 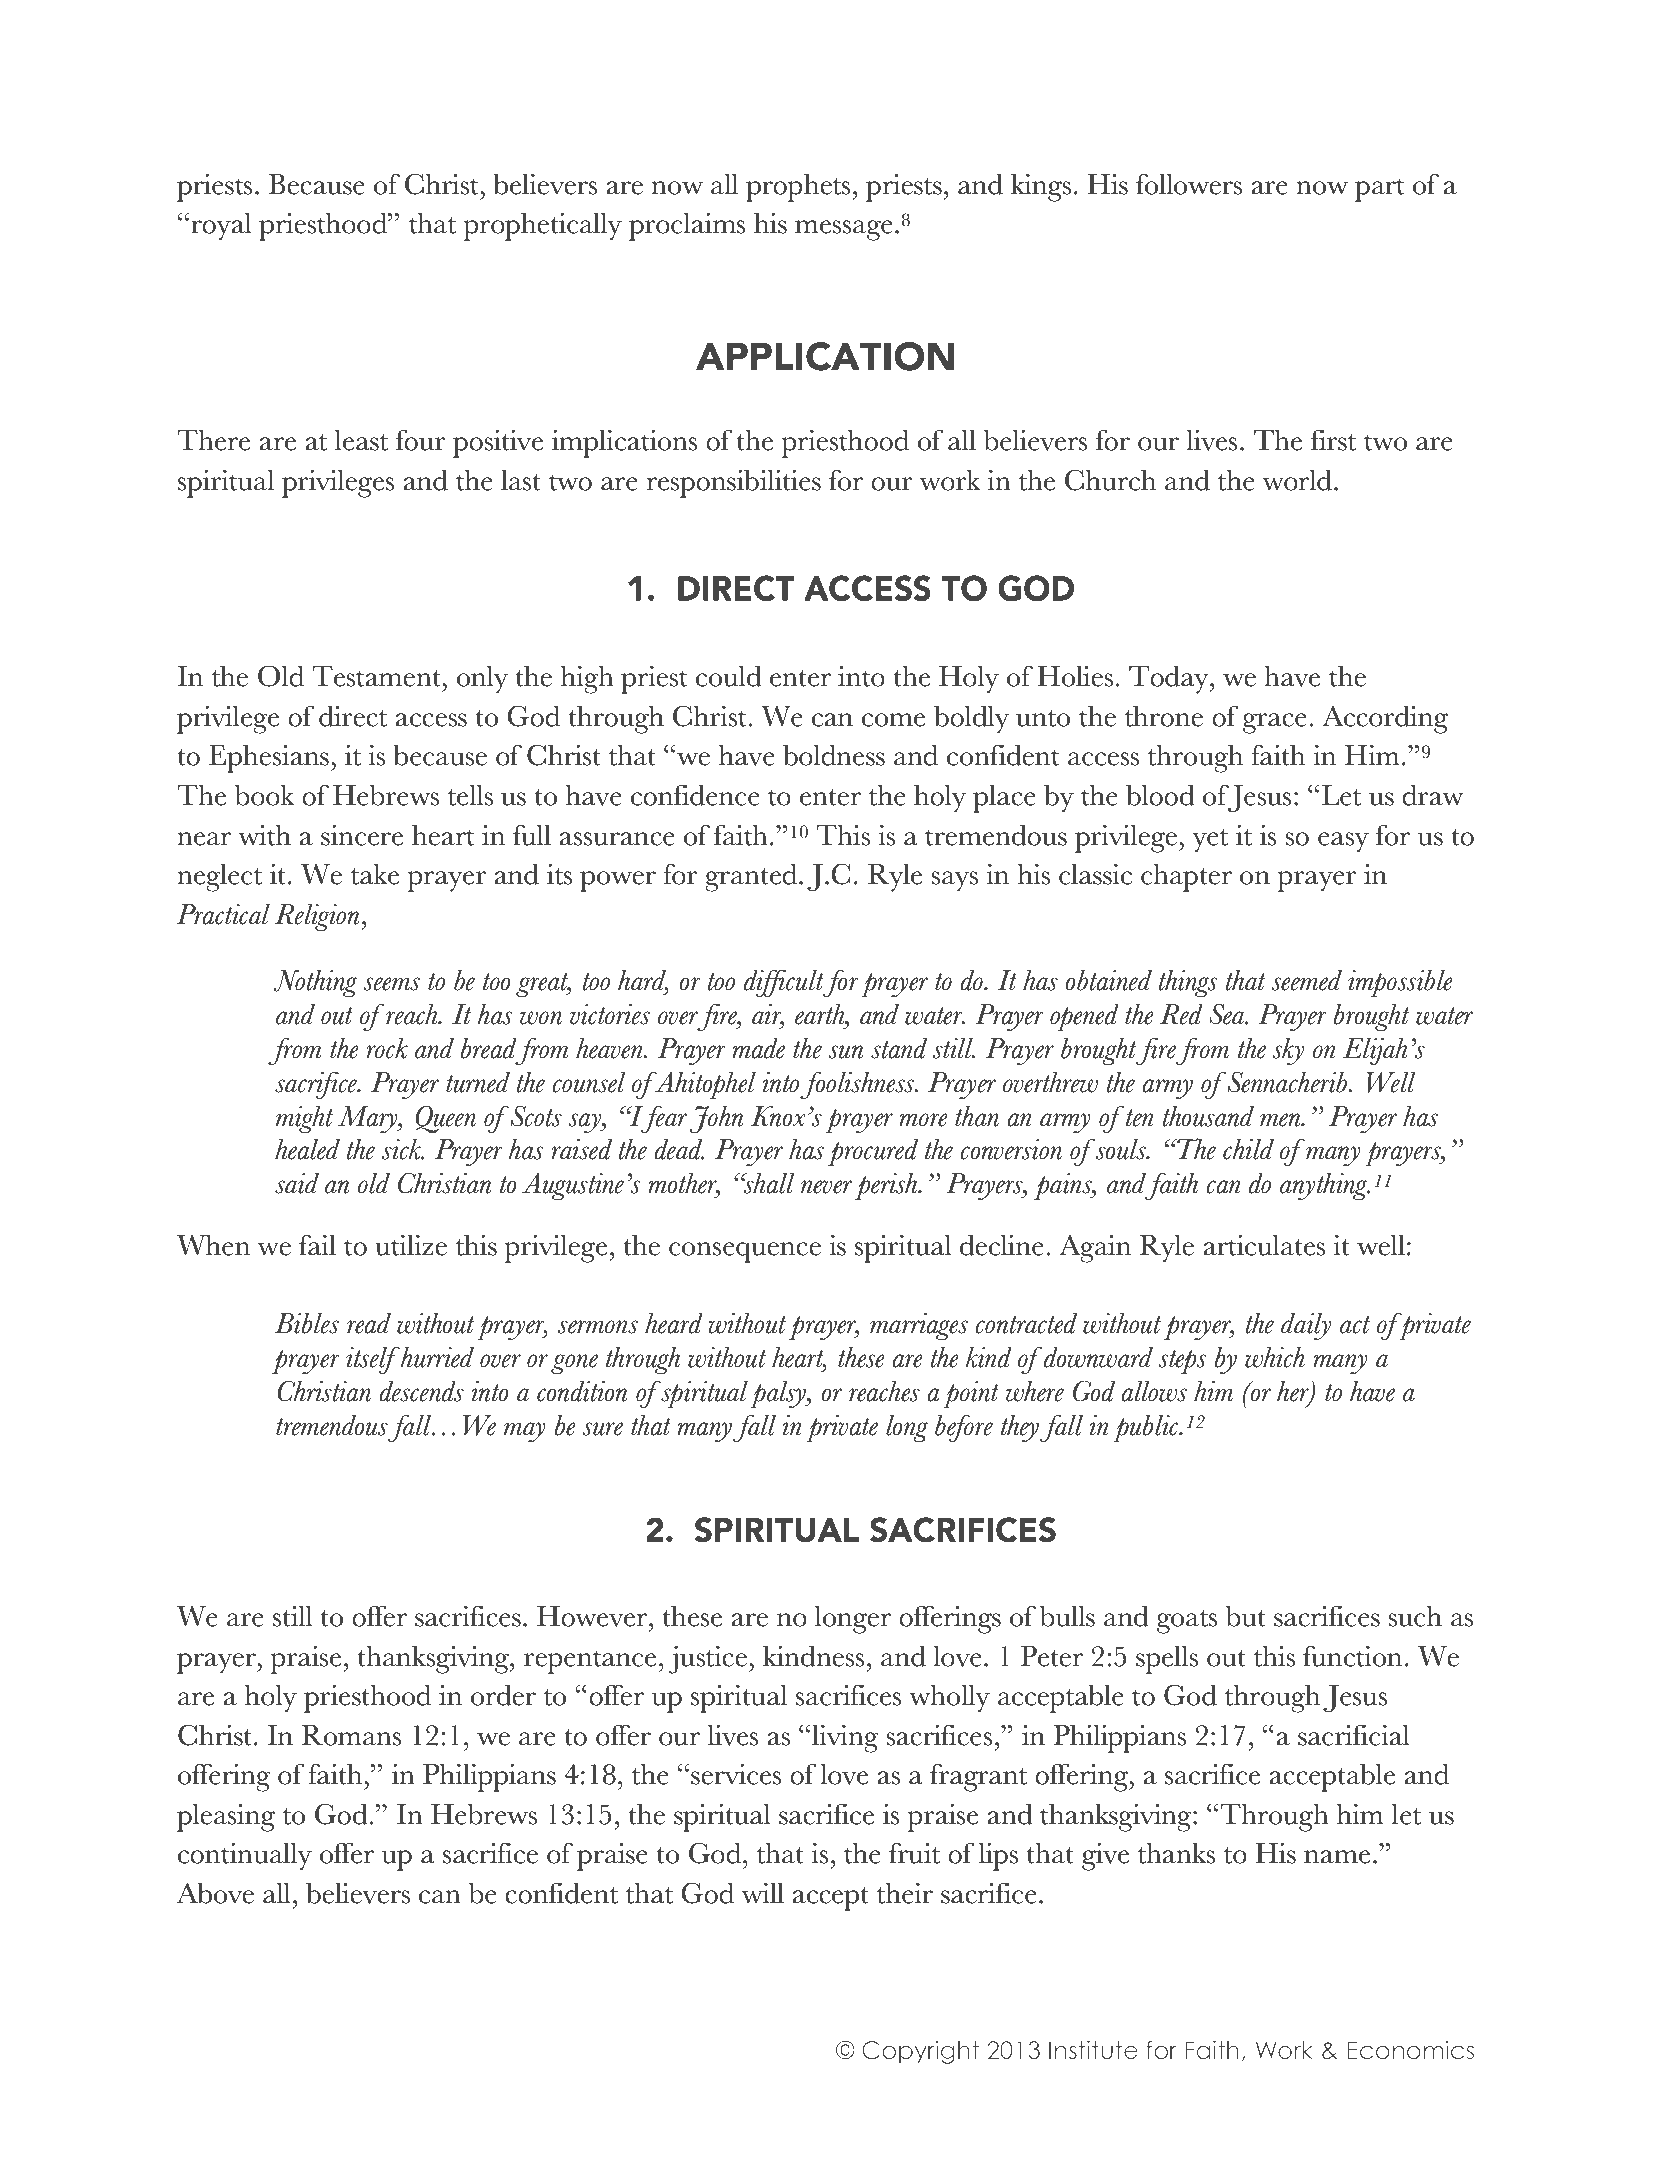 I want to click on royal, so click(x=221, y=227).
